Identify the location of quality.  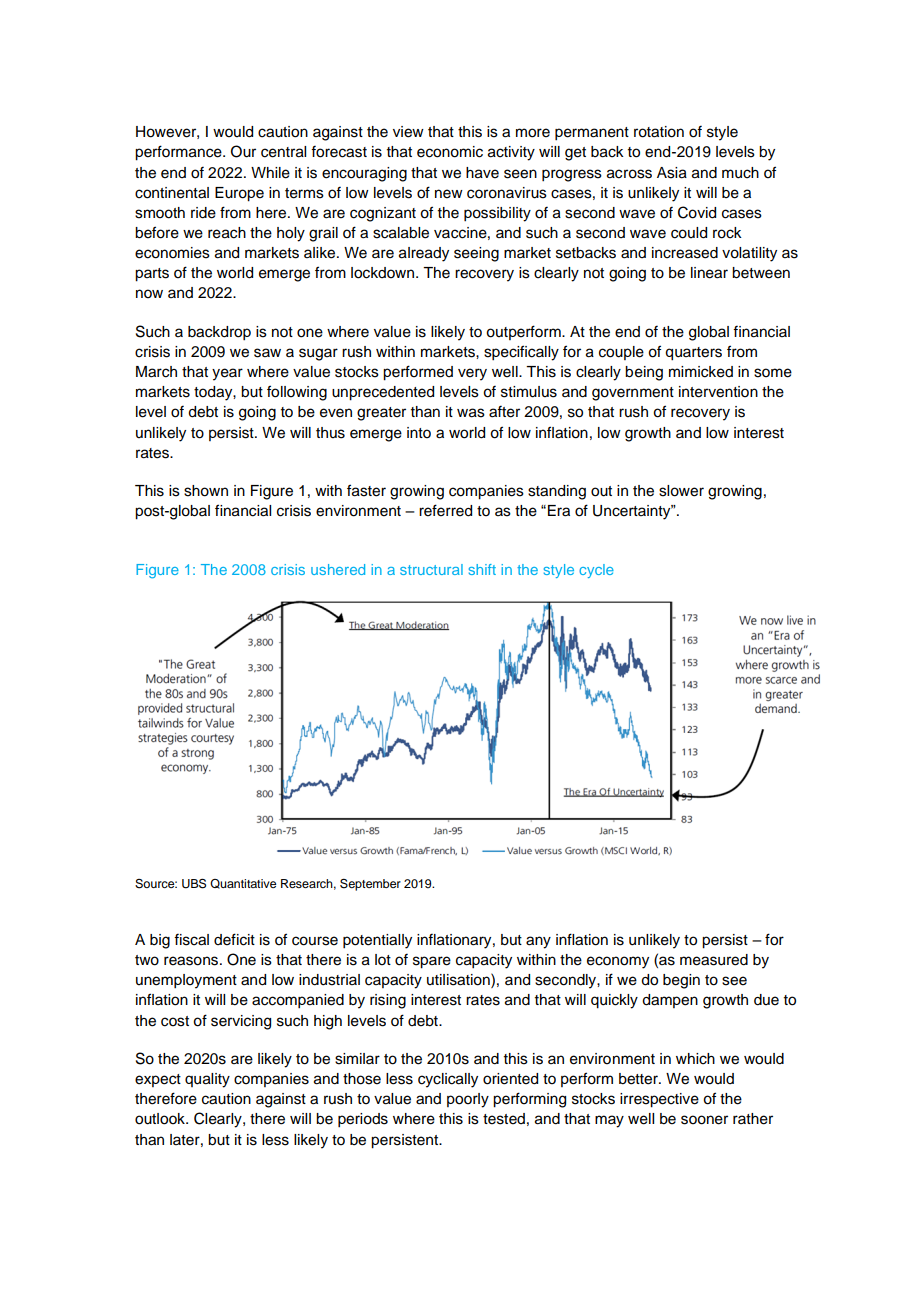
(207, 1080).
